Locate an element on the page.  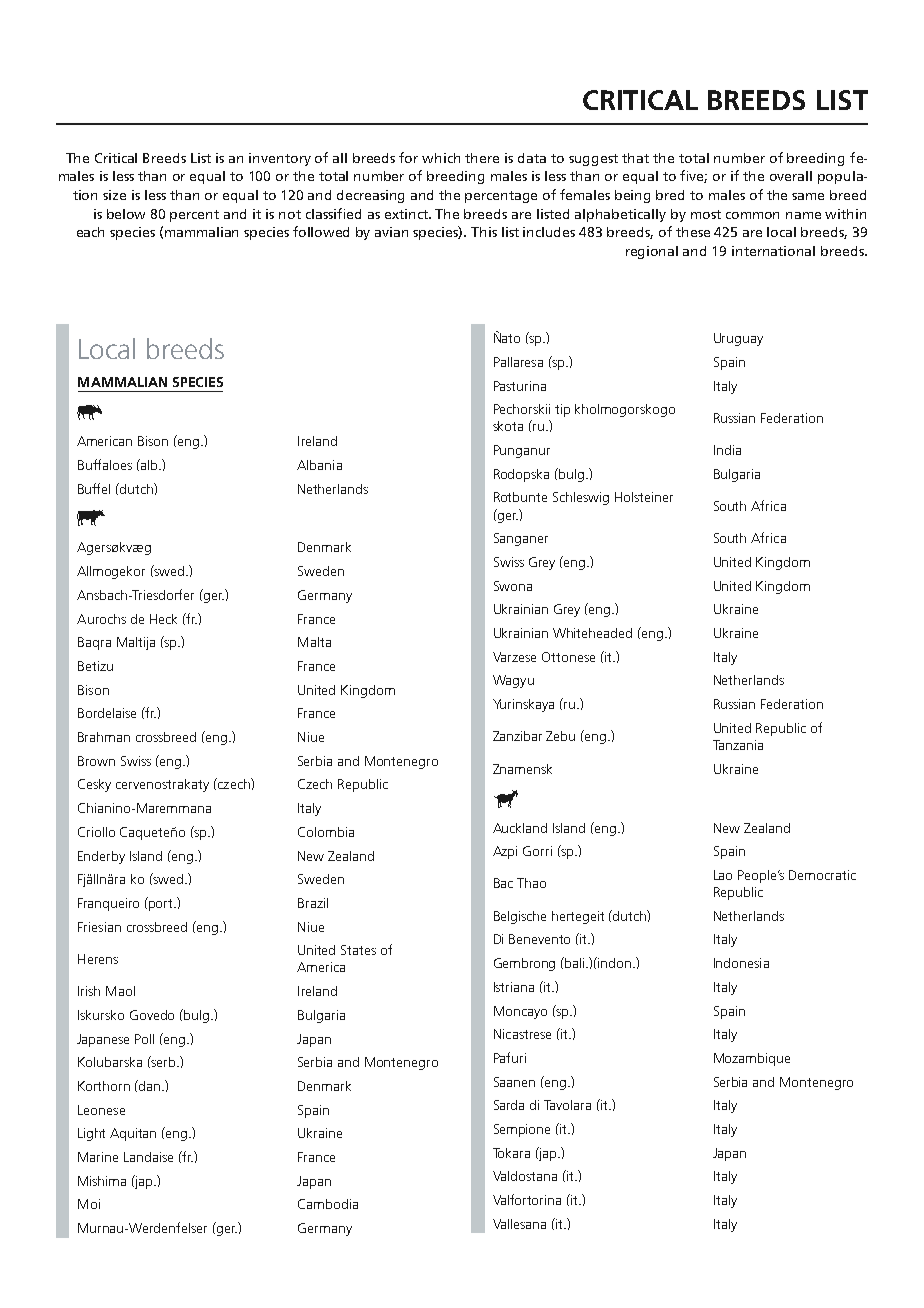
there is located at coordinates (482, 158).
